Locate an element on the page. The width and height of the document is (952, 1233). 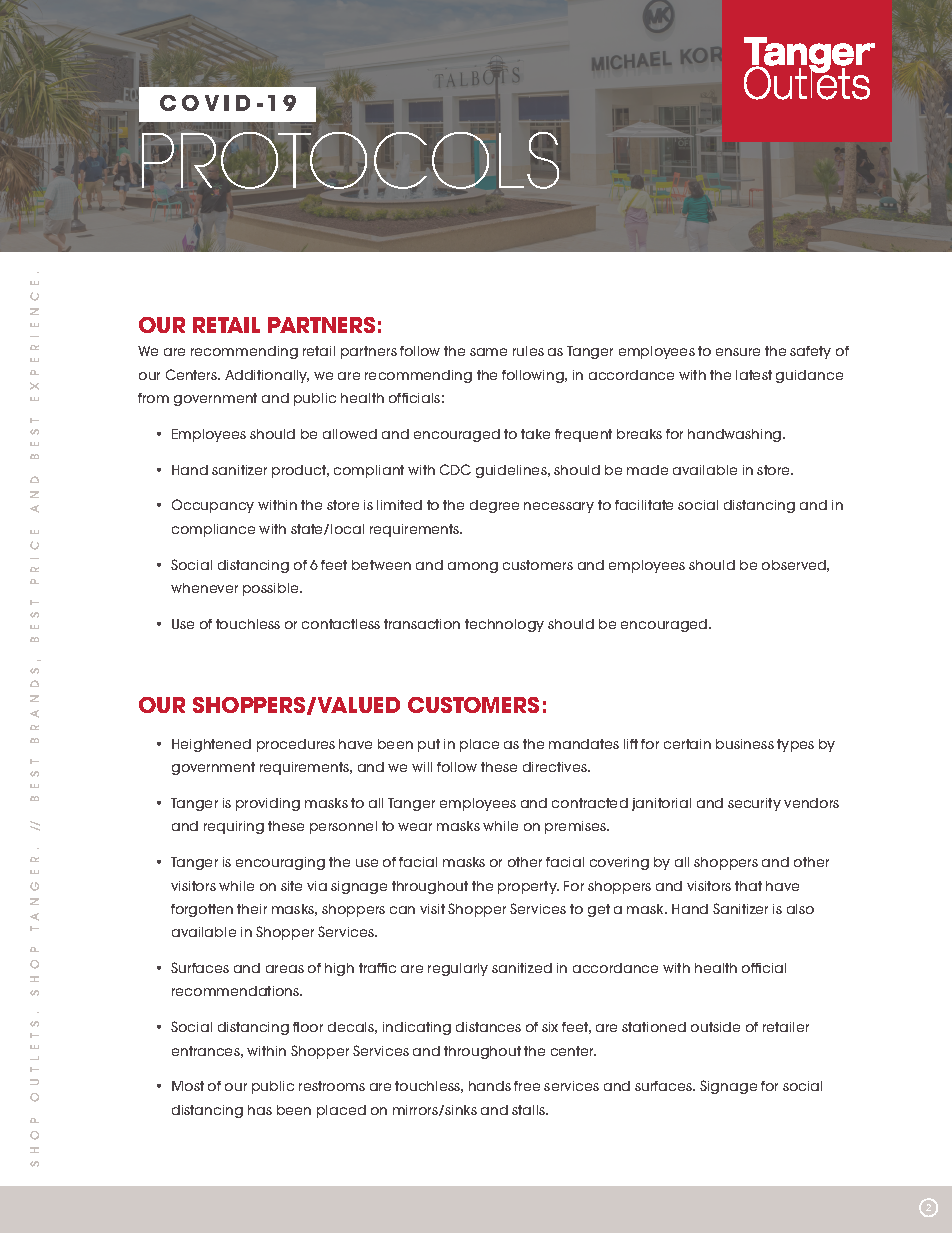
free is located at coordinates (527, 1086).
